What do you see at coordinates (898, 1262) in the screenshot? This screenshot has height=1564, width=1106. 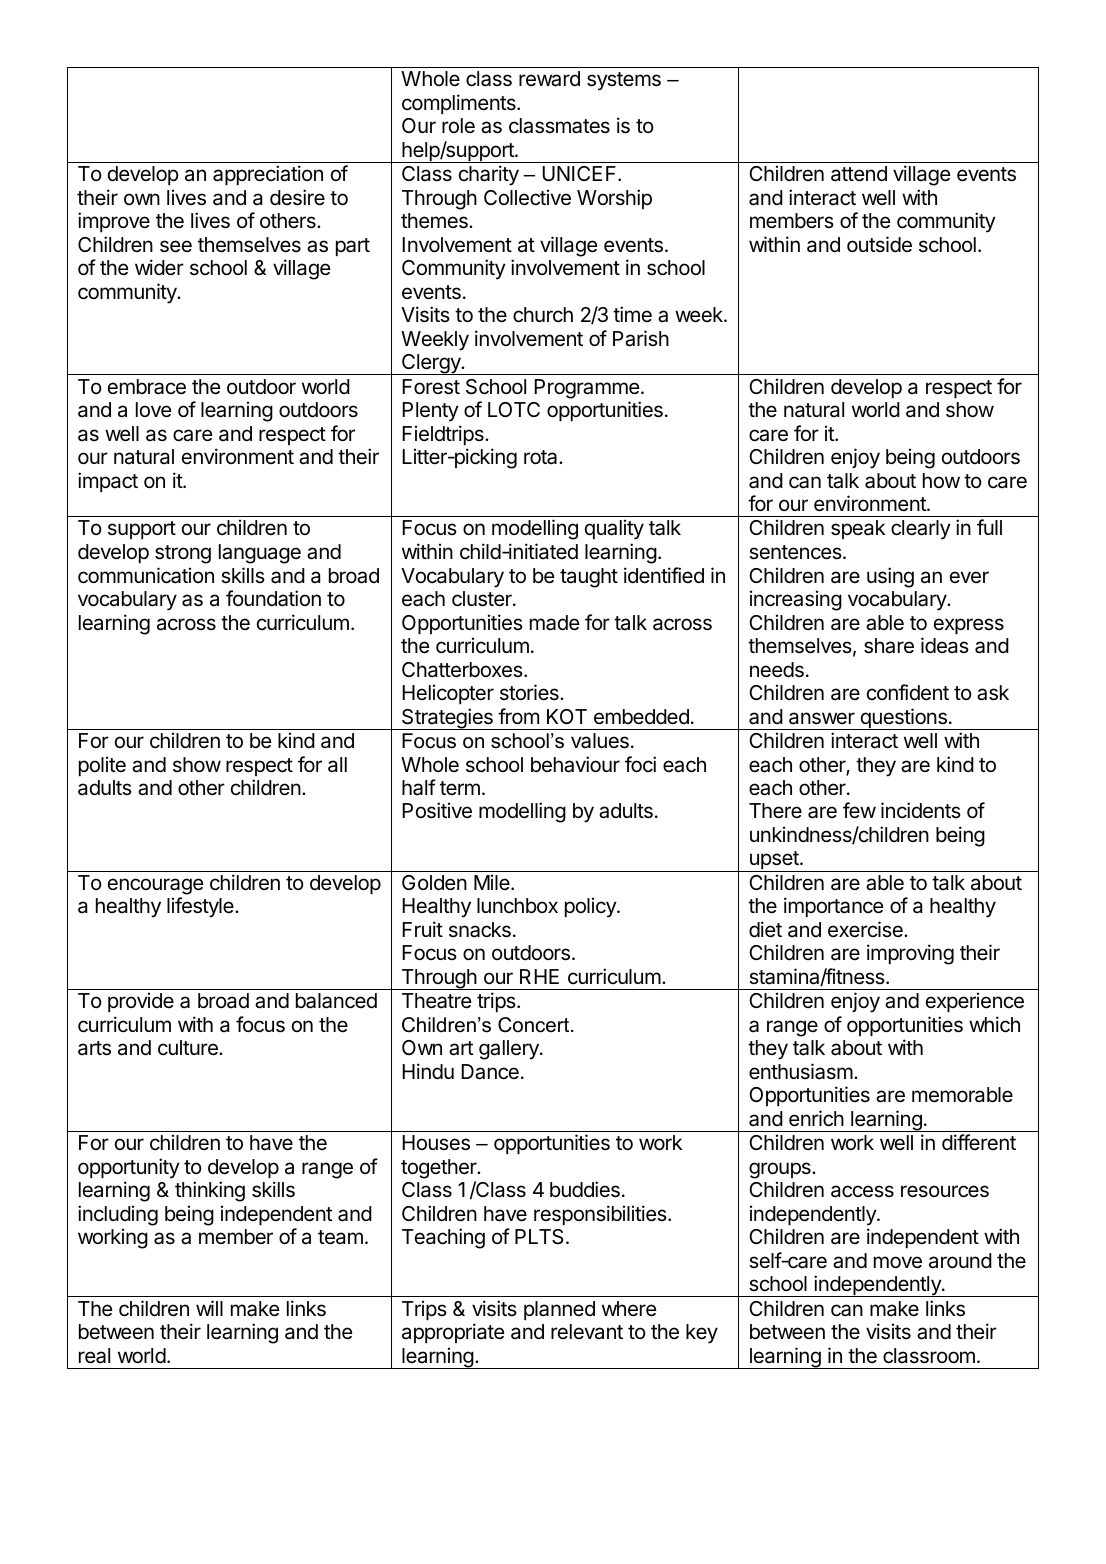 I see `move` at bounding box center [898, 1262].
